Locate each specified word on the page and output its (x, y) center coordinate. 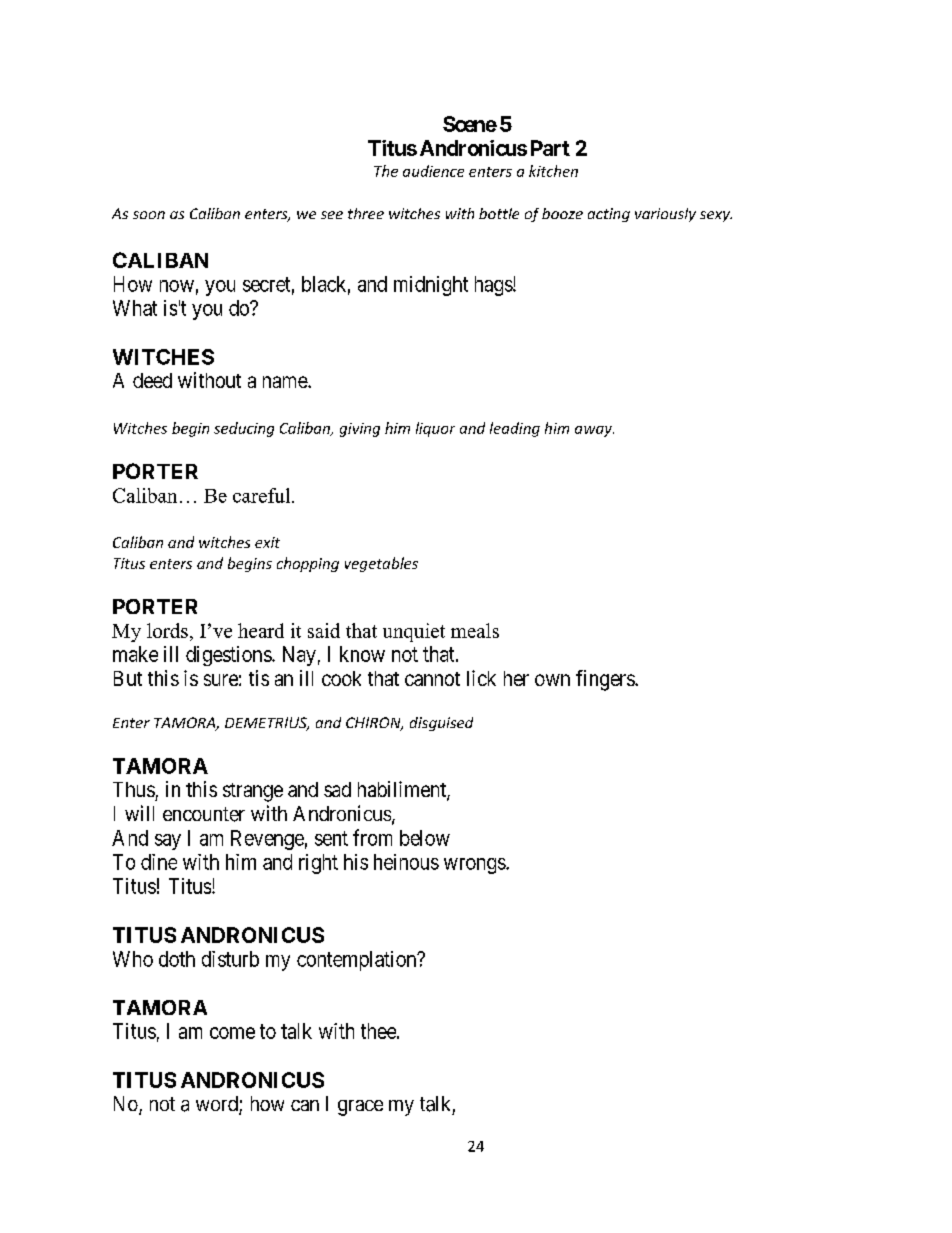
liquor (435, 429)
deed (152, 380)
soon (149, 215)
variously (665, 215)
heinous (406, 862)
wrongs (475, 866)
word (218, 1105)
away (594, 431)
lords (167, 630)
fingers (606, 680)
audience (433, 171)
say (168, 842)
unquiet (414, 632)
